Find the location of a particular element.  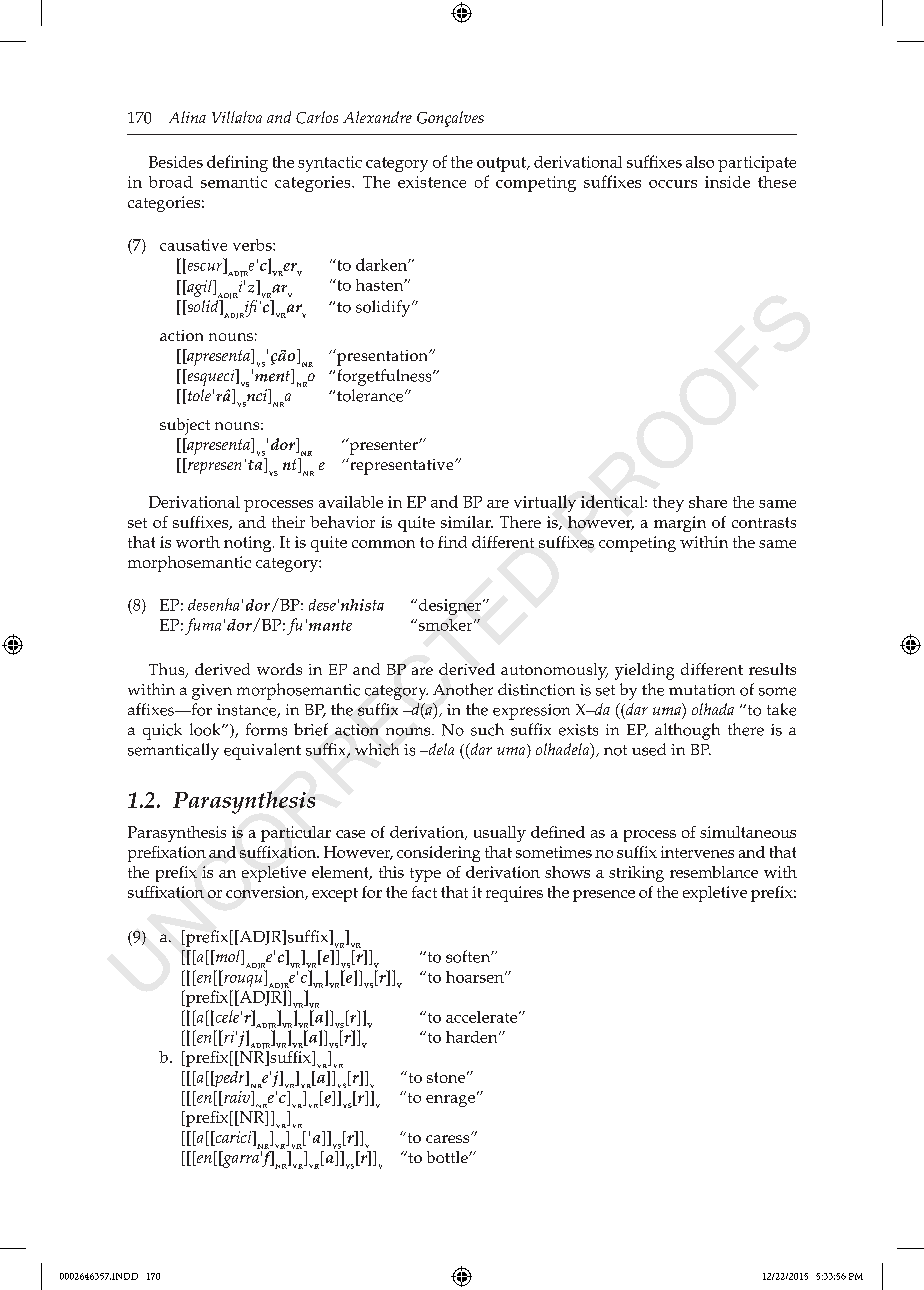

caress is located at coordinates (449, 1138).
